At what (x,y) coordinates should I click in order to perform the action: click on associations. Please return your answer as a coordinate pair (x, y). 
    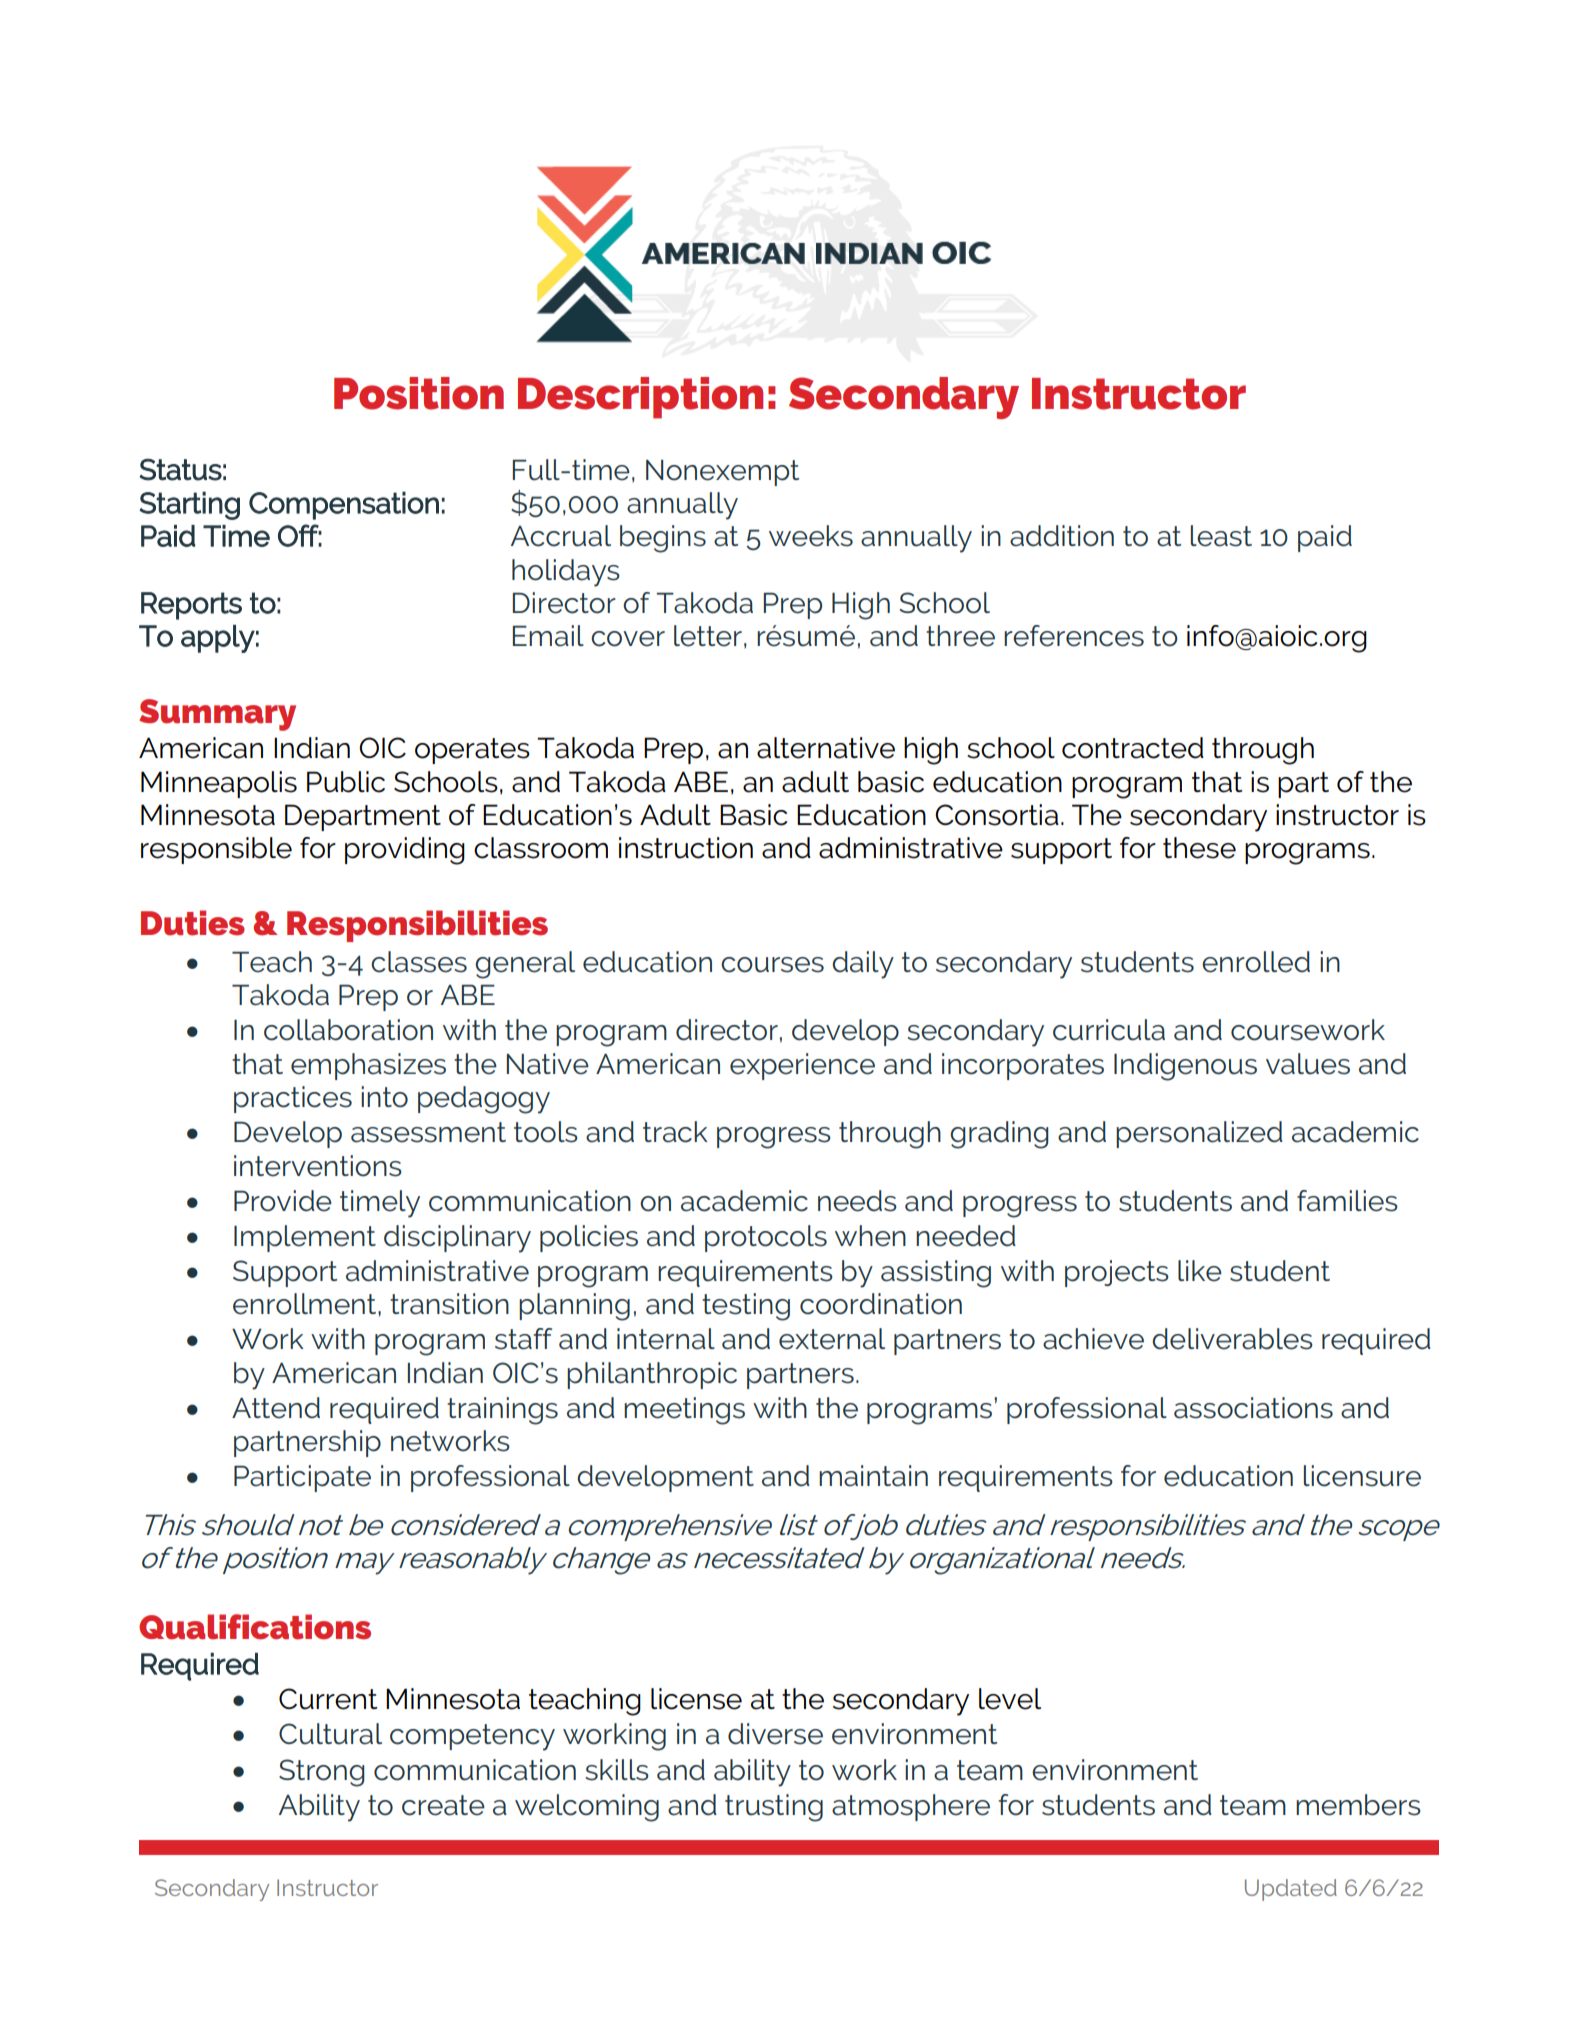
    Looking at the image, I should click on (1253, 1408).
